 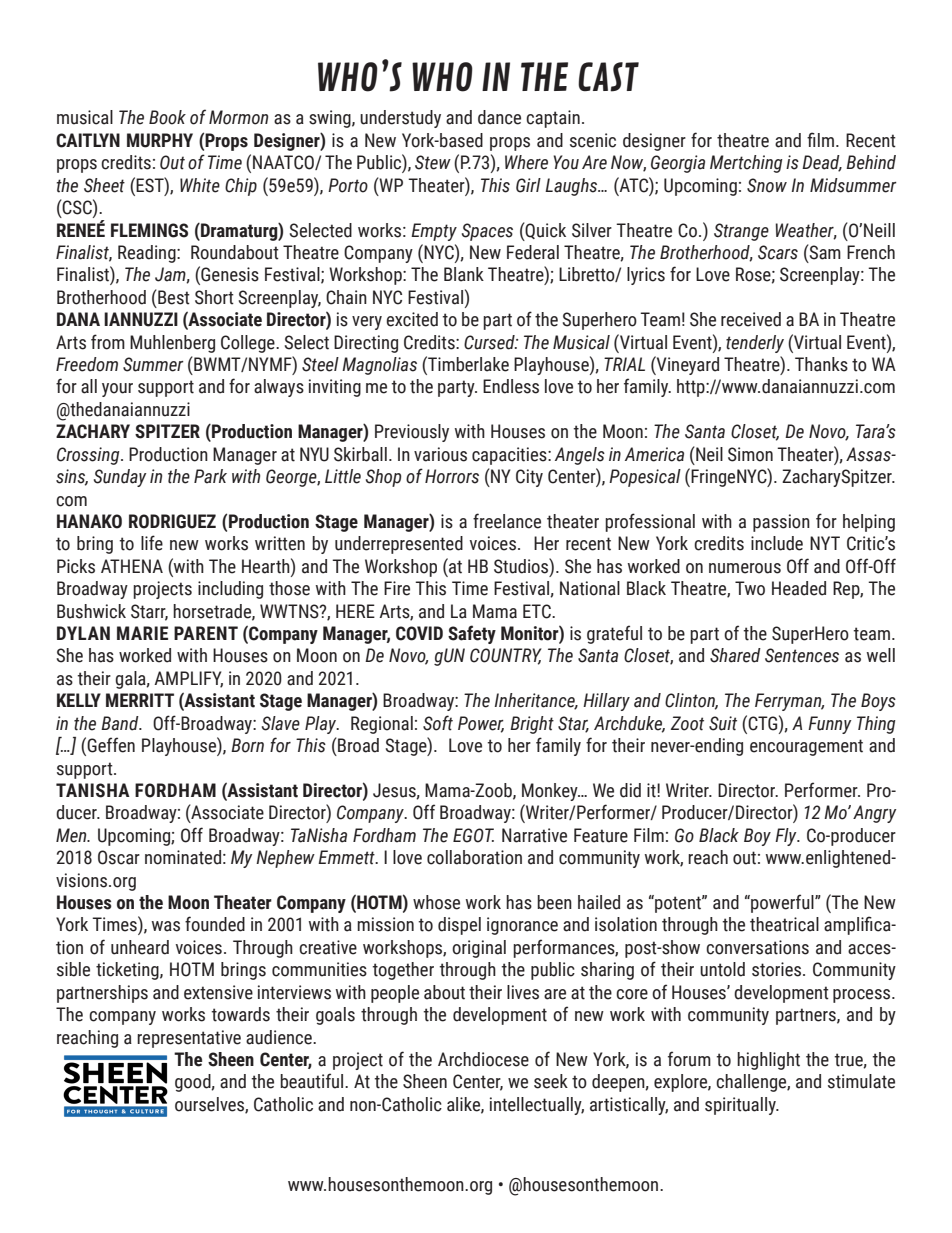 I want to click on whose, so click(x=436, y=902).
